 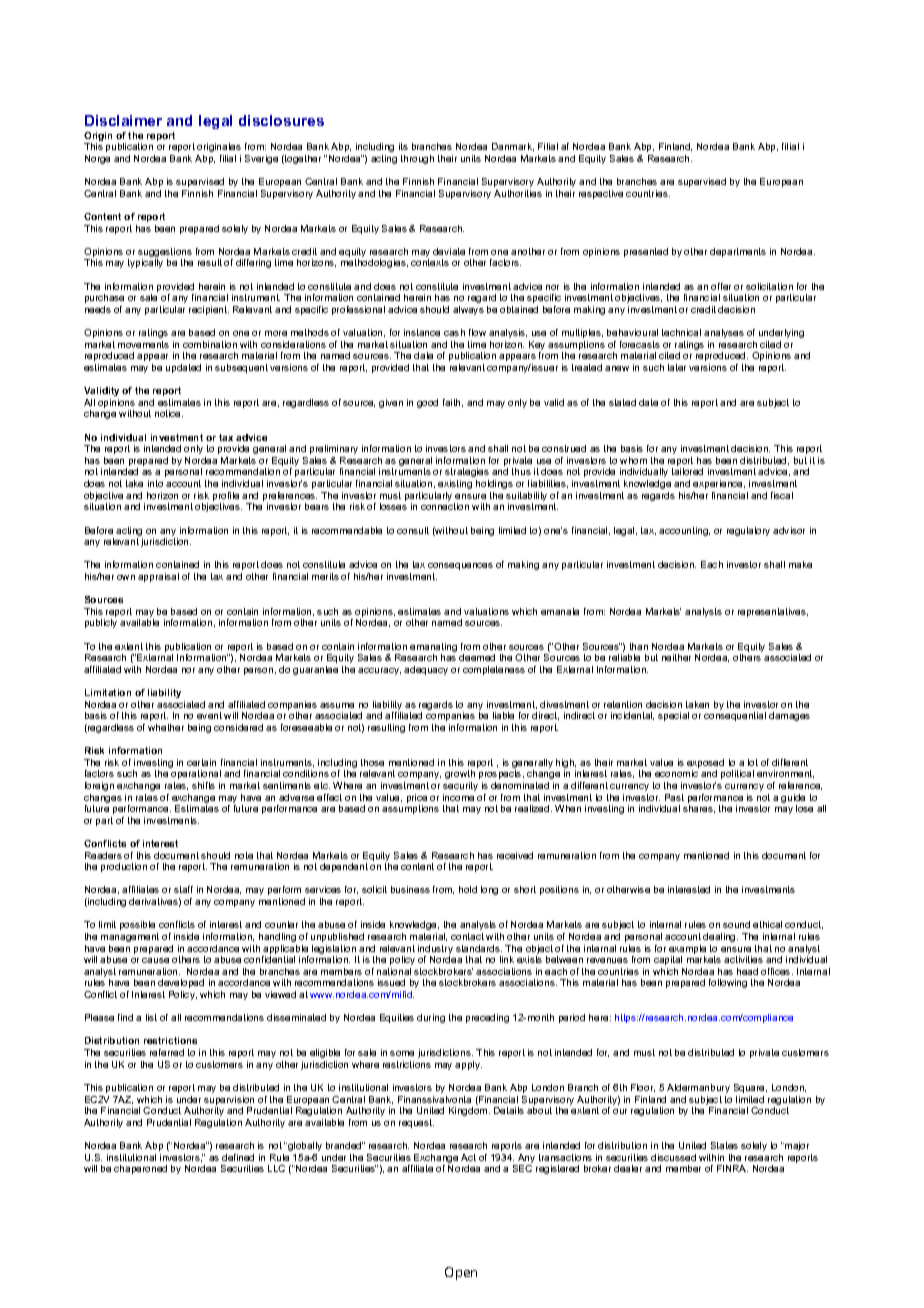 I want to click on through, so click(x=417, y=159).
